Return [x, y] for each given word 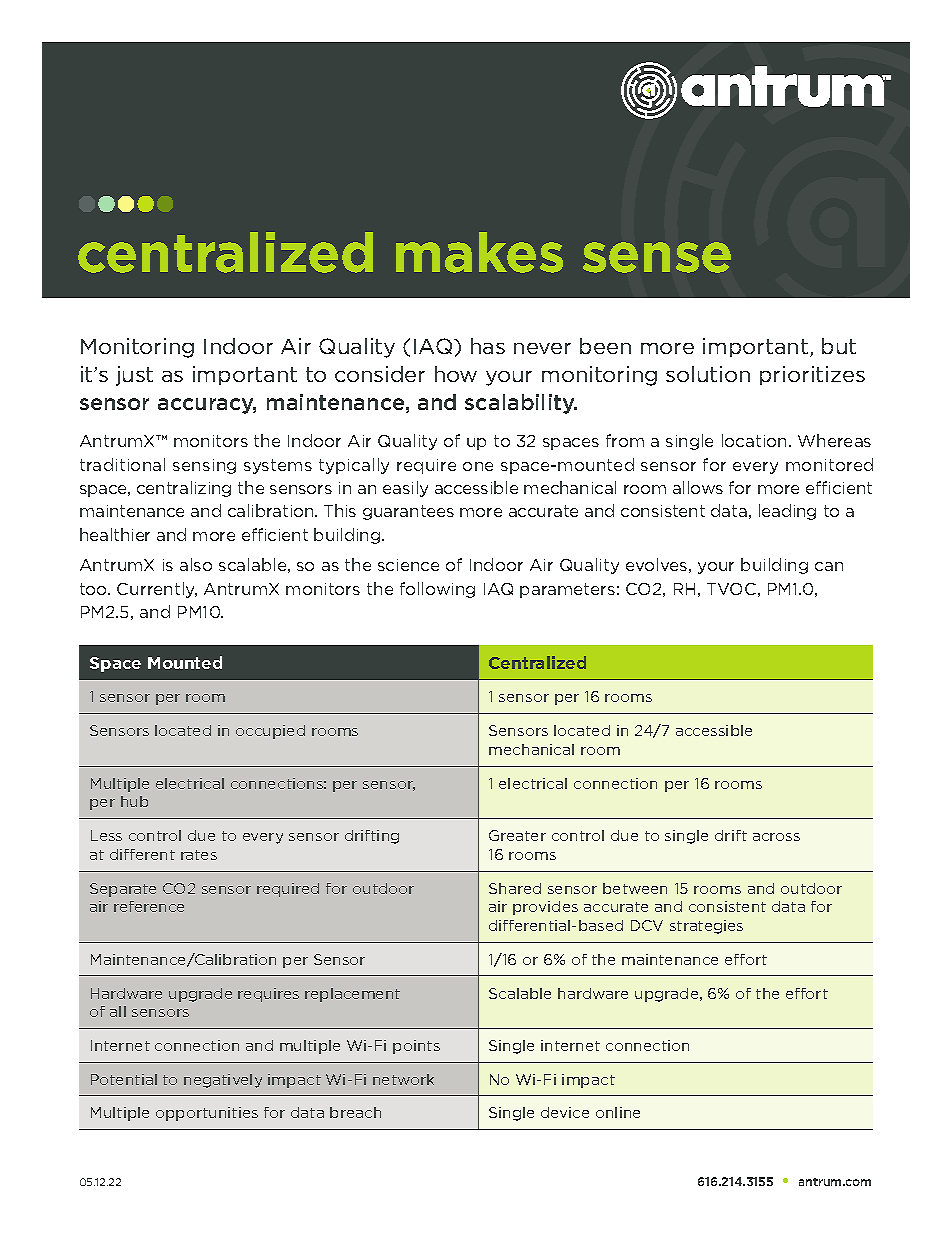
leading [787, 512]
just [134, 376]
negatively [223, 1081]
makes [479, 252]
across [776, 837]
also [196, 564]
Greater [517, 835]
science [408, 565]
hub [134, 801]
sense [657, 257]
